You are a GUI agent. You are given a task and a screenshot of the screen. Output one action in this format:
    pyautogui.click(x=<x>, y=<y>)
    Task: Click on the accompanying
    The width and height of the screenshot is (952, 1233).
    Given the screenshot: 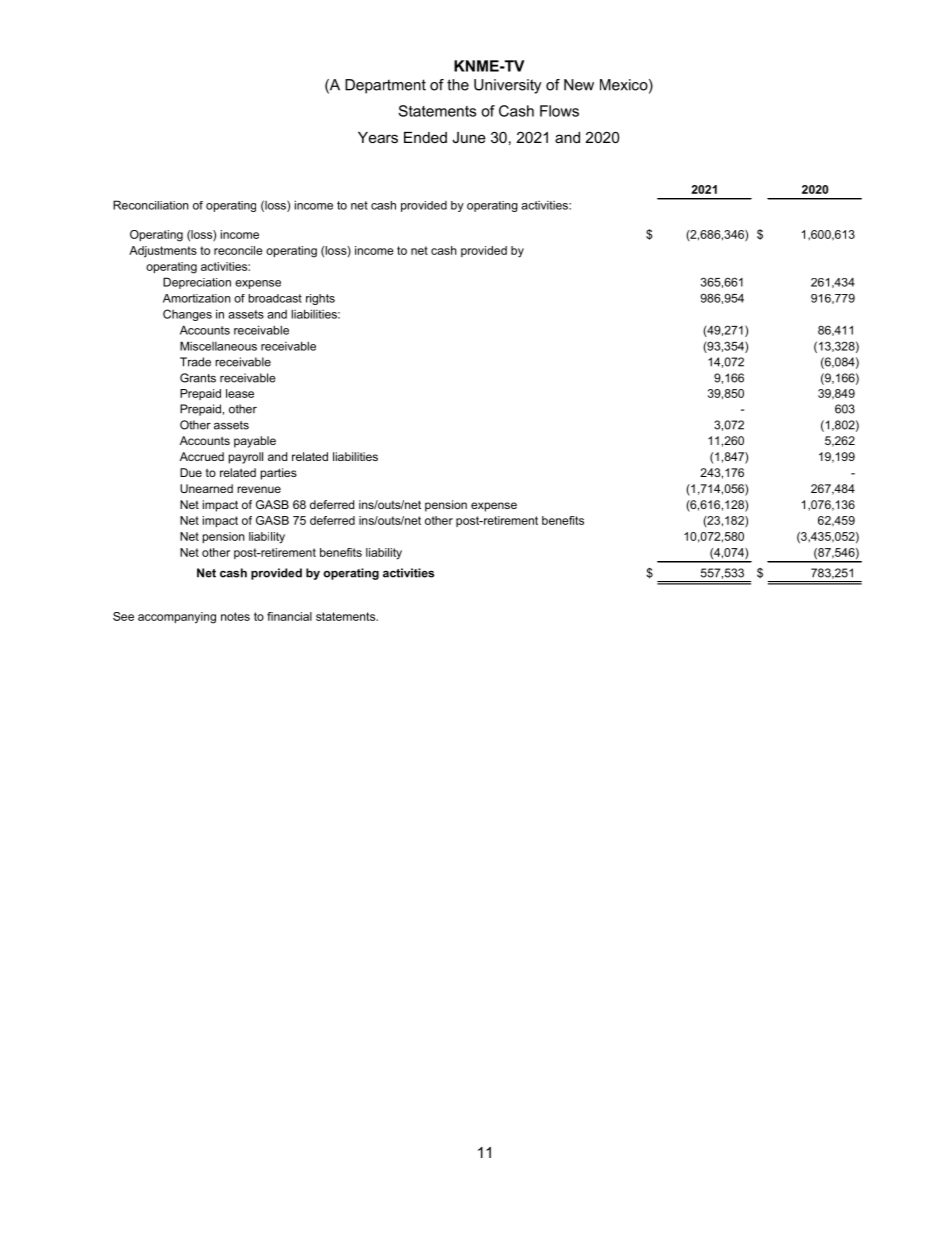 What is the action you would take?
    pyautogui.click(x=177, y=618)
